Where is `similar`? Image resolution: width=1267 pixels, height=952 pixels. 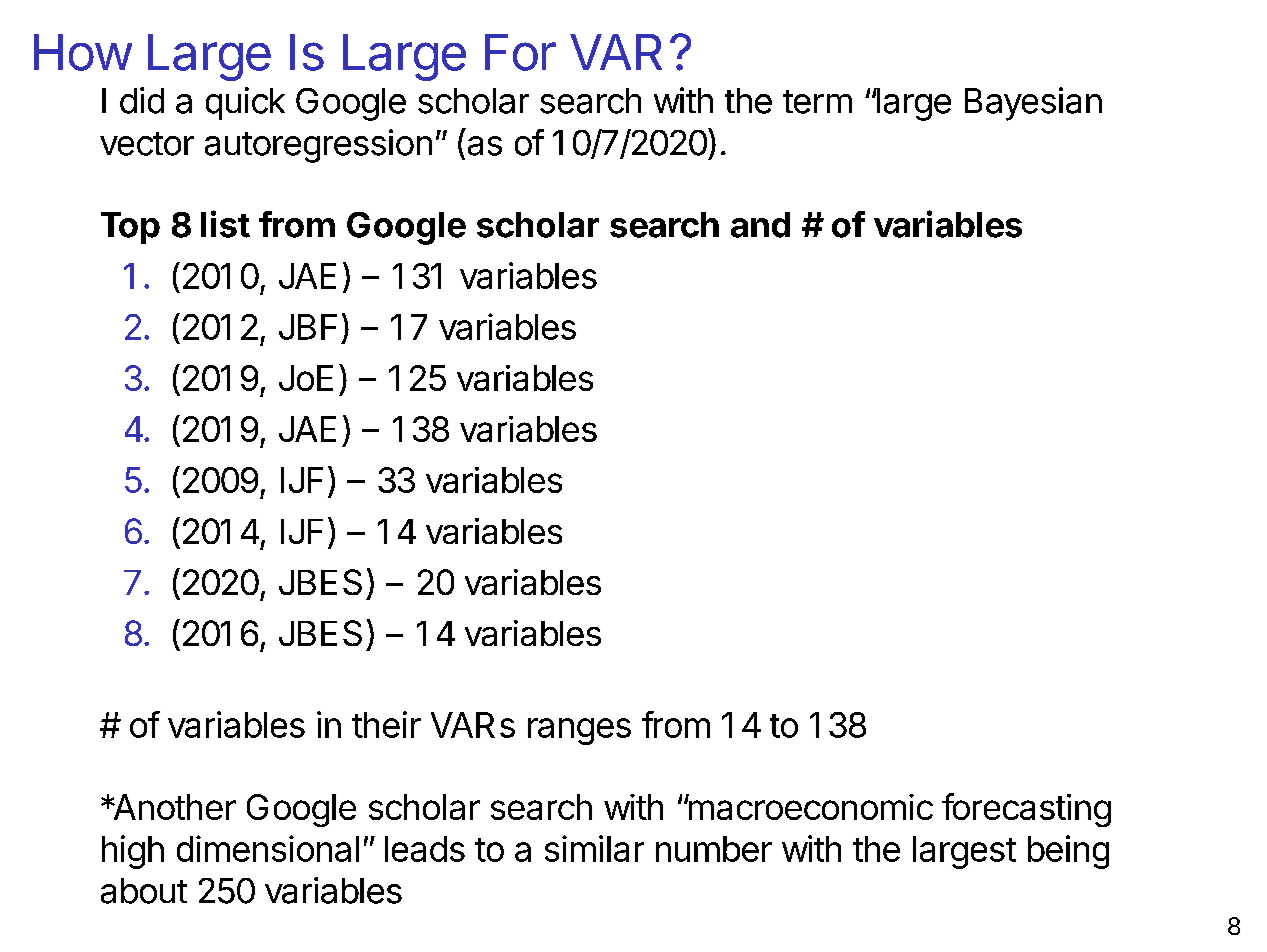
similar is located at coordinates (594, 848).
